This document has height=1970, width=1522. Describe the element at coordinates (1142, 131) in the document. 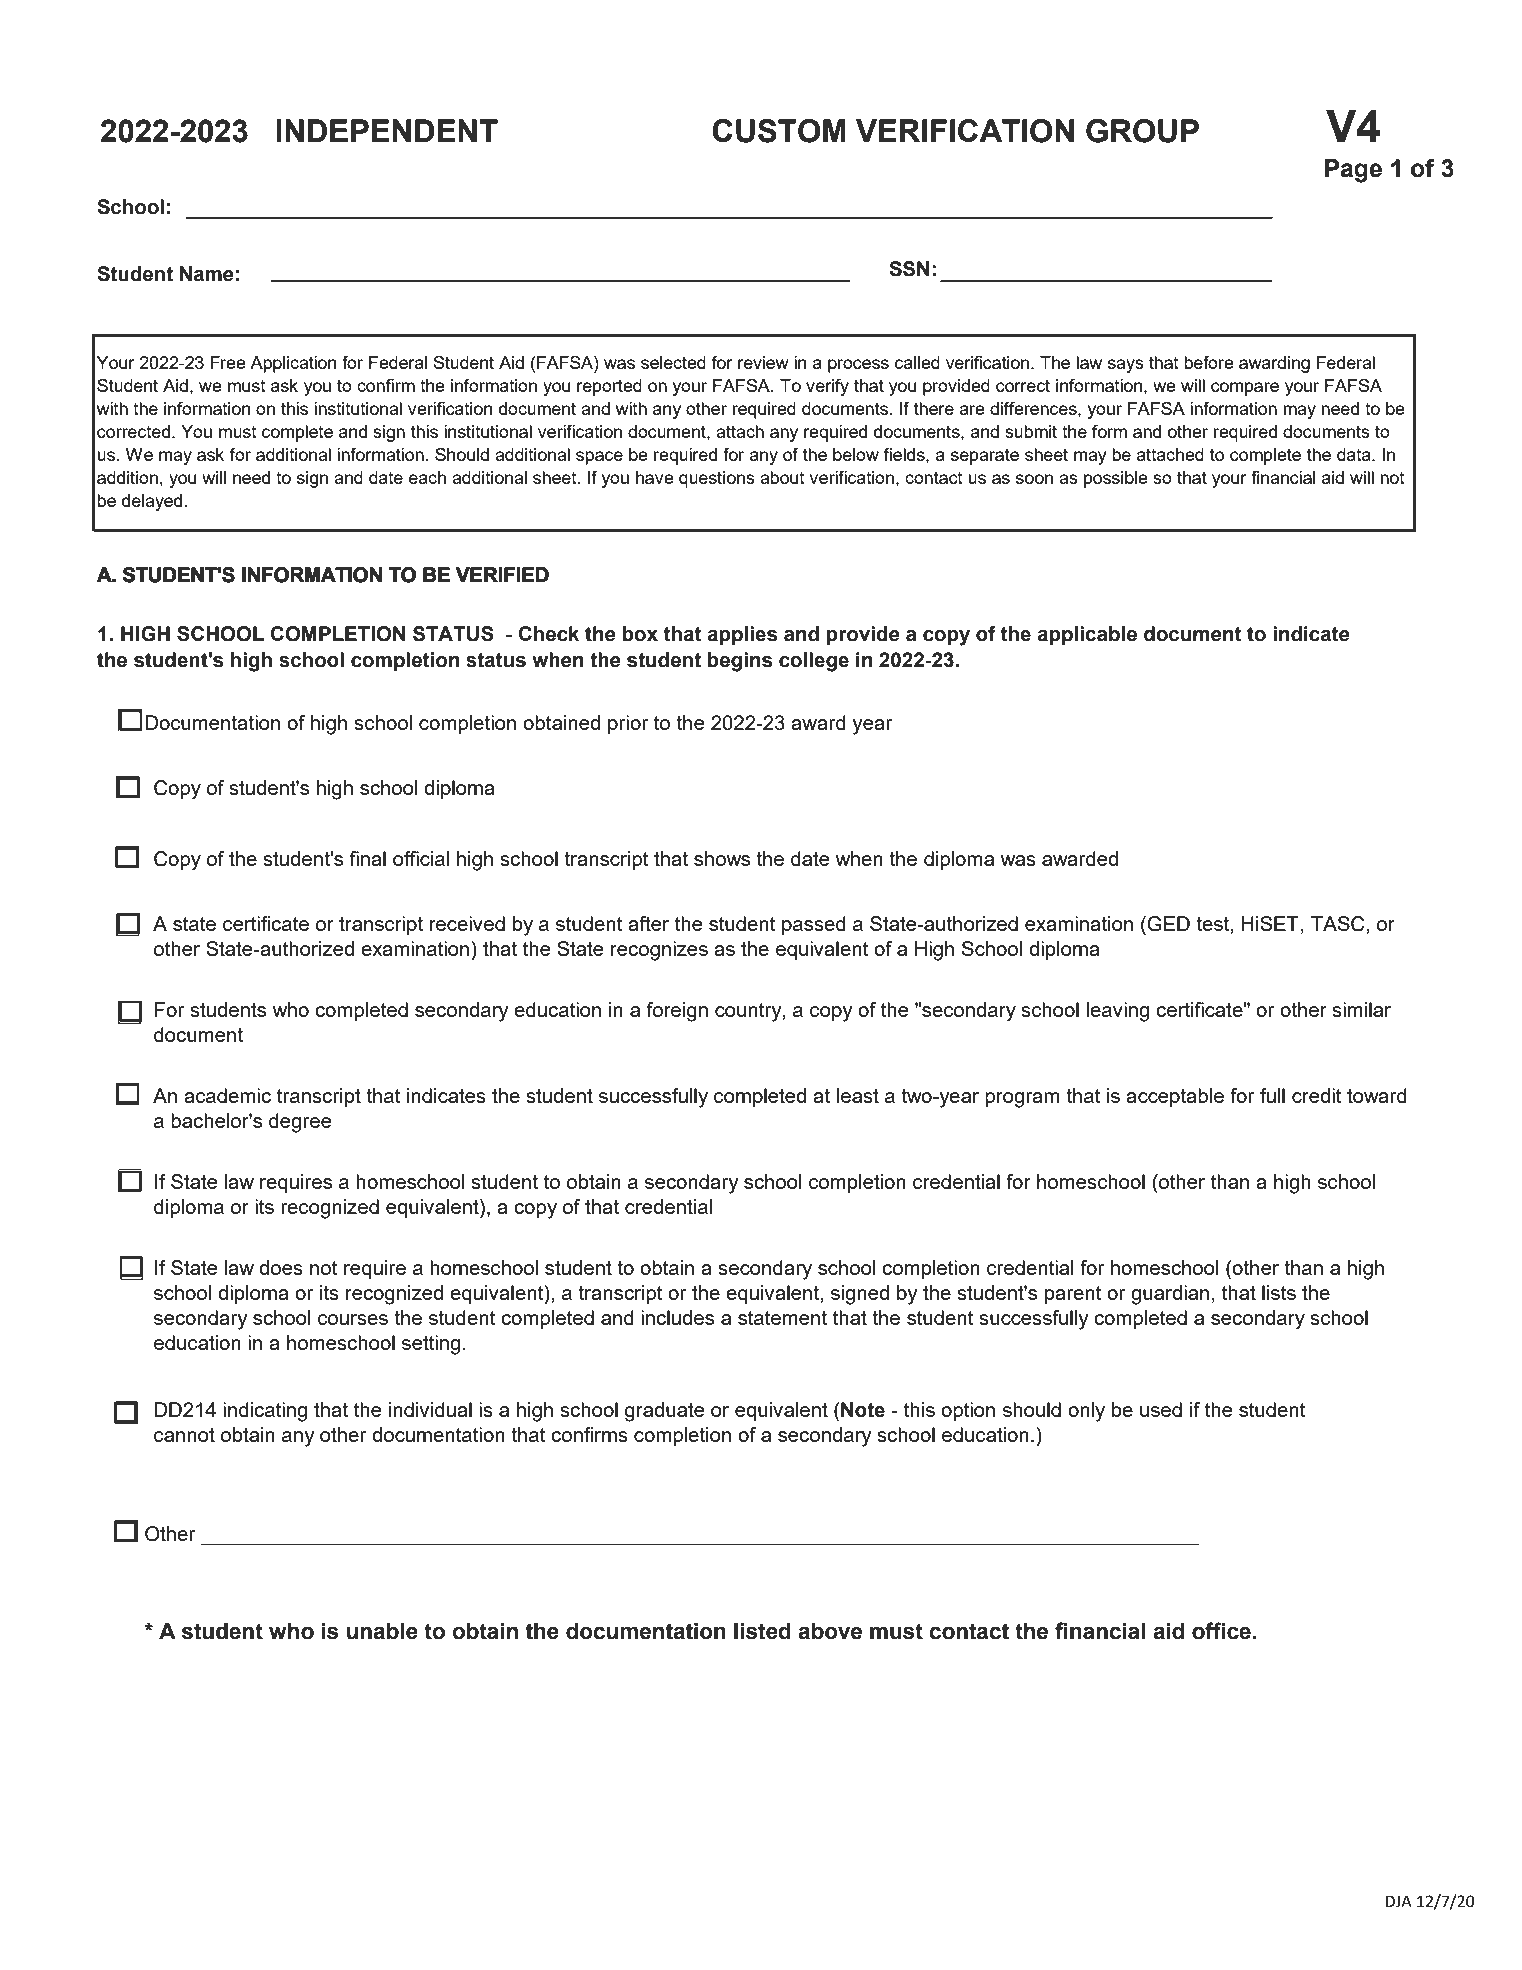

I see `GROUP` at that location.
